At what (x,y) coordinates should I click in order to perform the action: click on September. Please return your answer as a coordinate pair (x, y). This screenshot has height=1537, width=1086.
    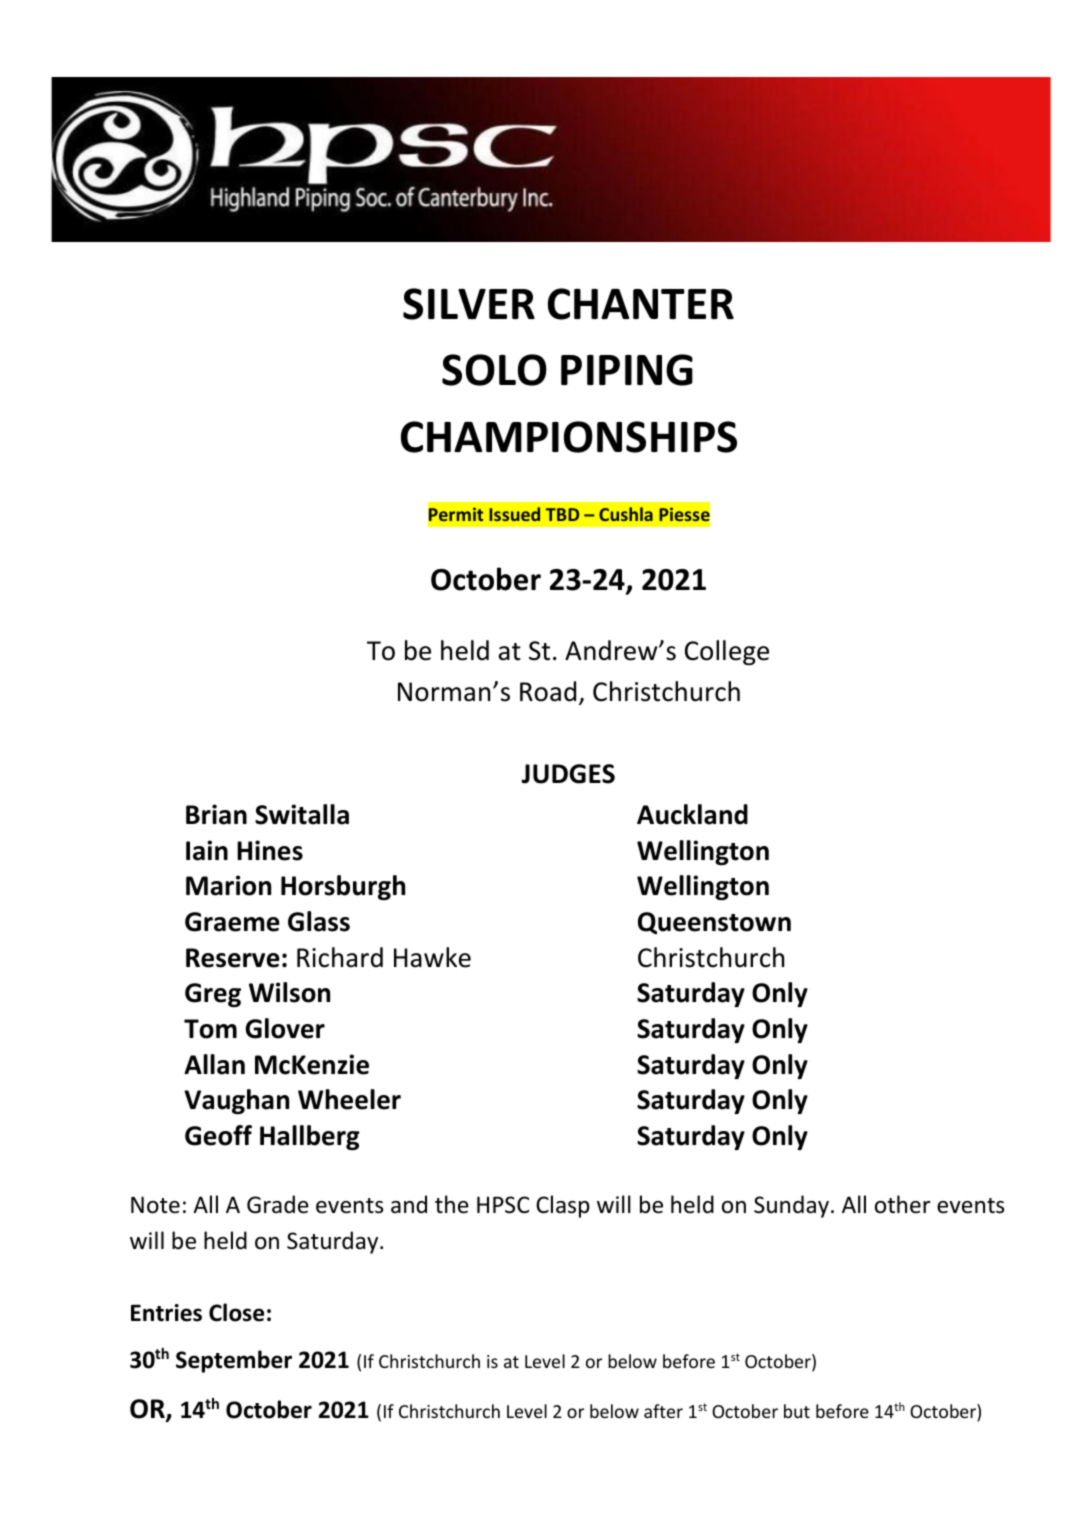
    Looking at the image, I should click on (234, 1361).
